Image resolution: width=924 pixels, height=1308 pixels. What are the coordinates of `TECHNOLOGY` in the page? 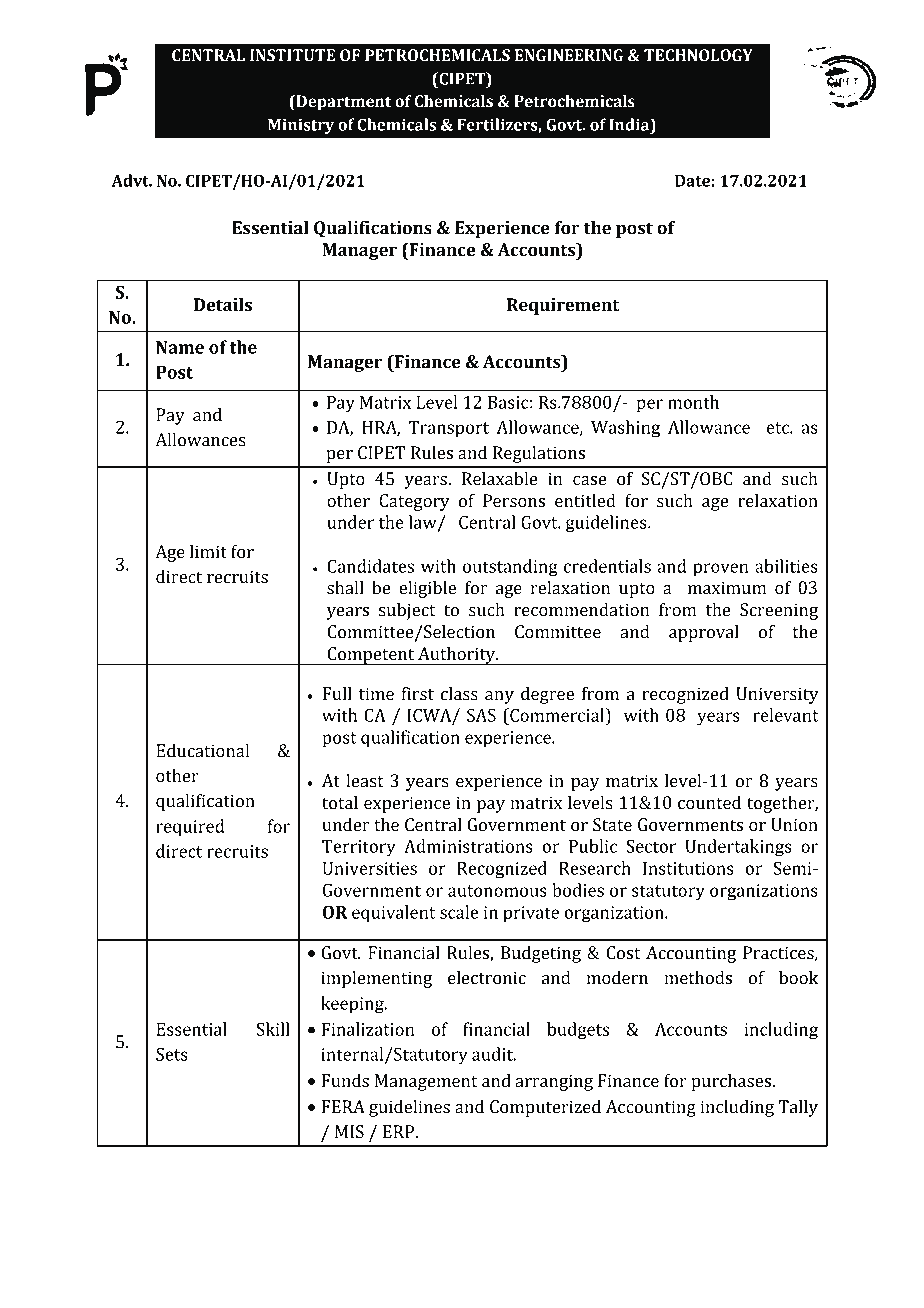 It's located at (698, 55).
